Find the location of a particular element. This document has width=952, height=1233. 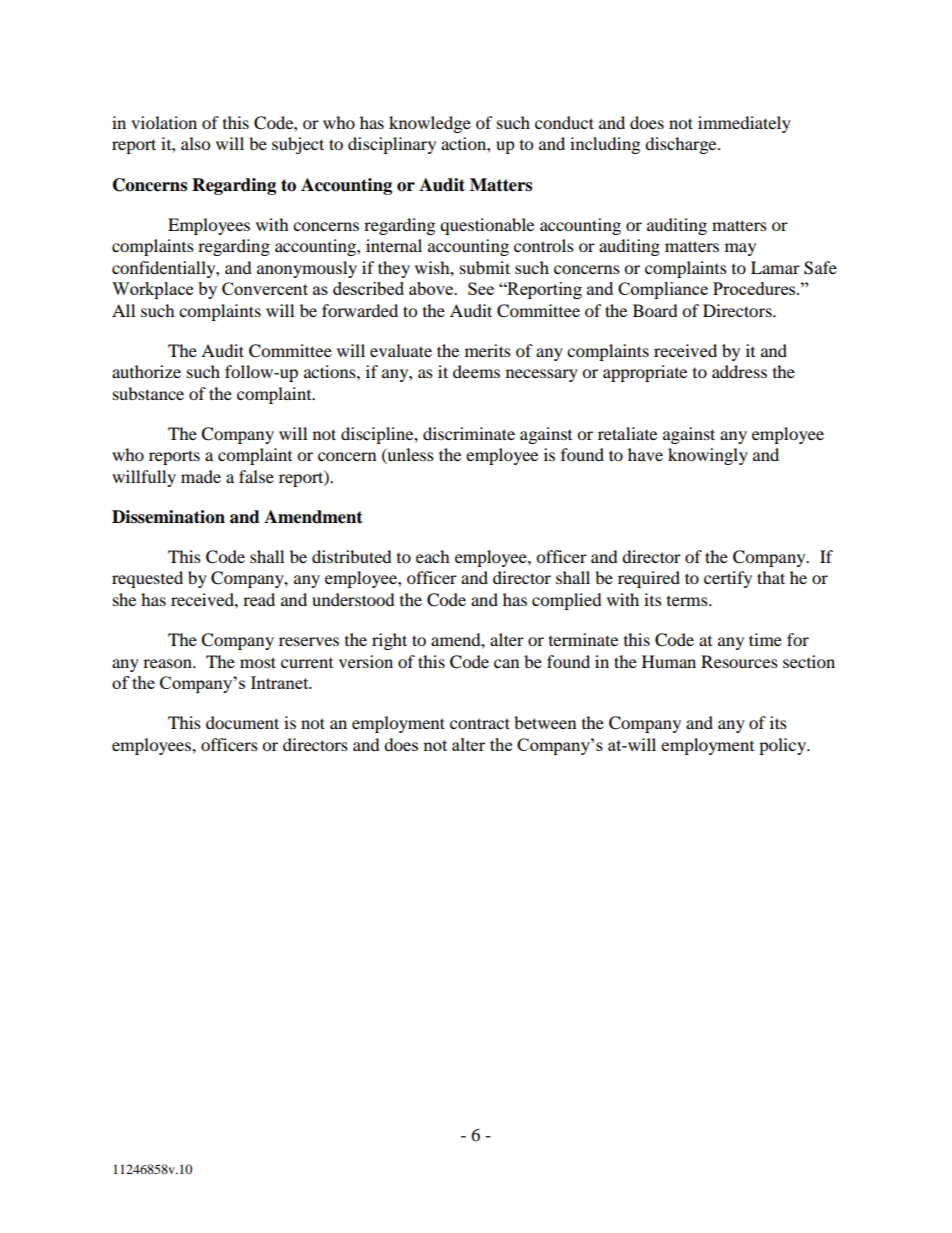

discriminate is located at coordinates (469, 433).
